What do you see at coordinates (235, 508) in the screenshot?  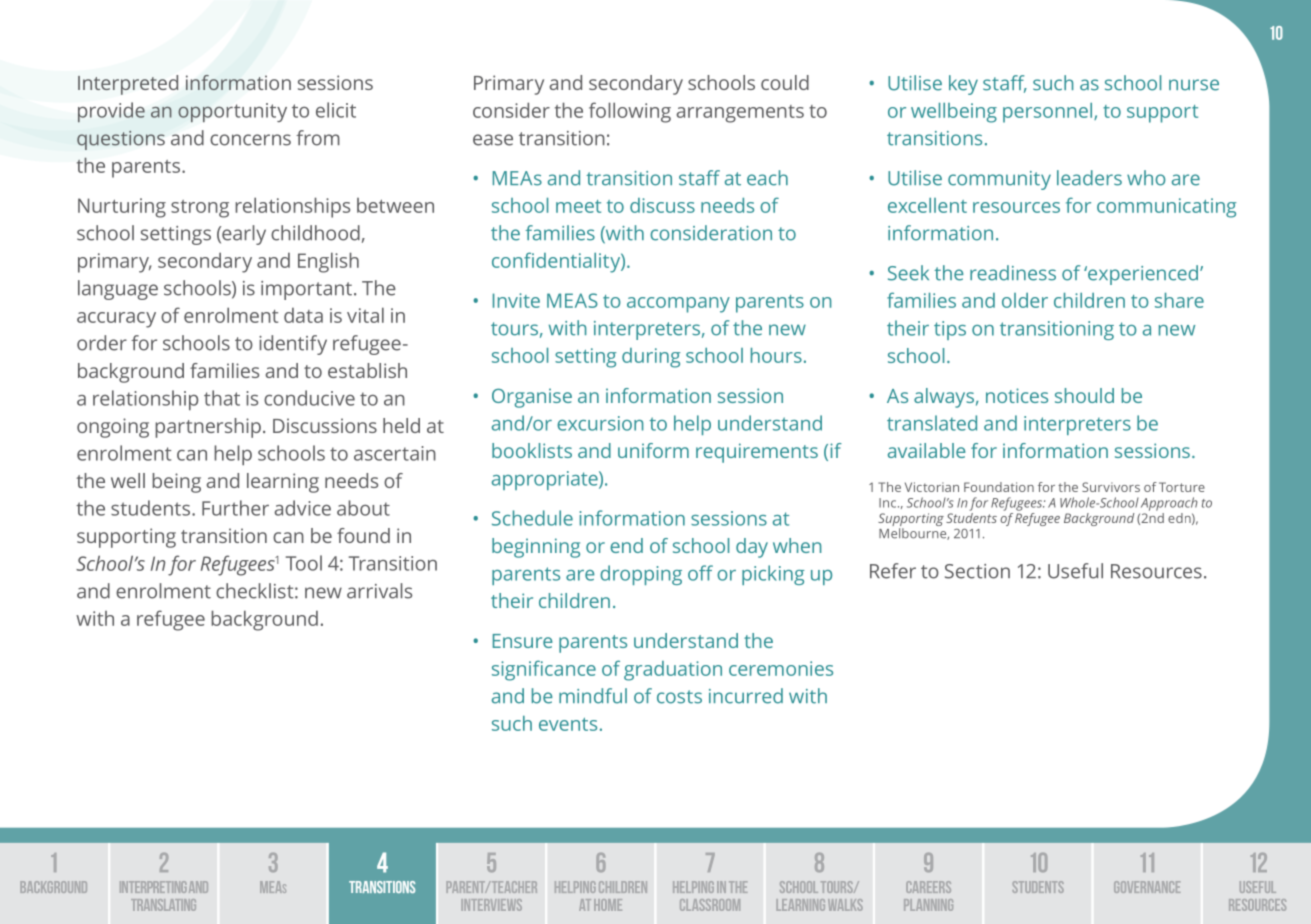 I see `Further` at bounding box center [235, 508].
